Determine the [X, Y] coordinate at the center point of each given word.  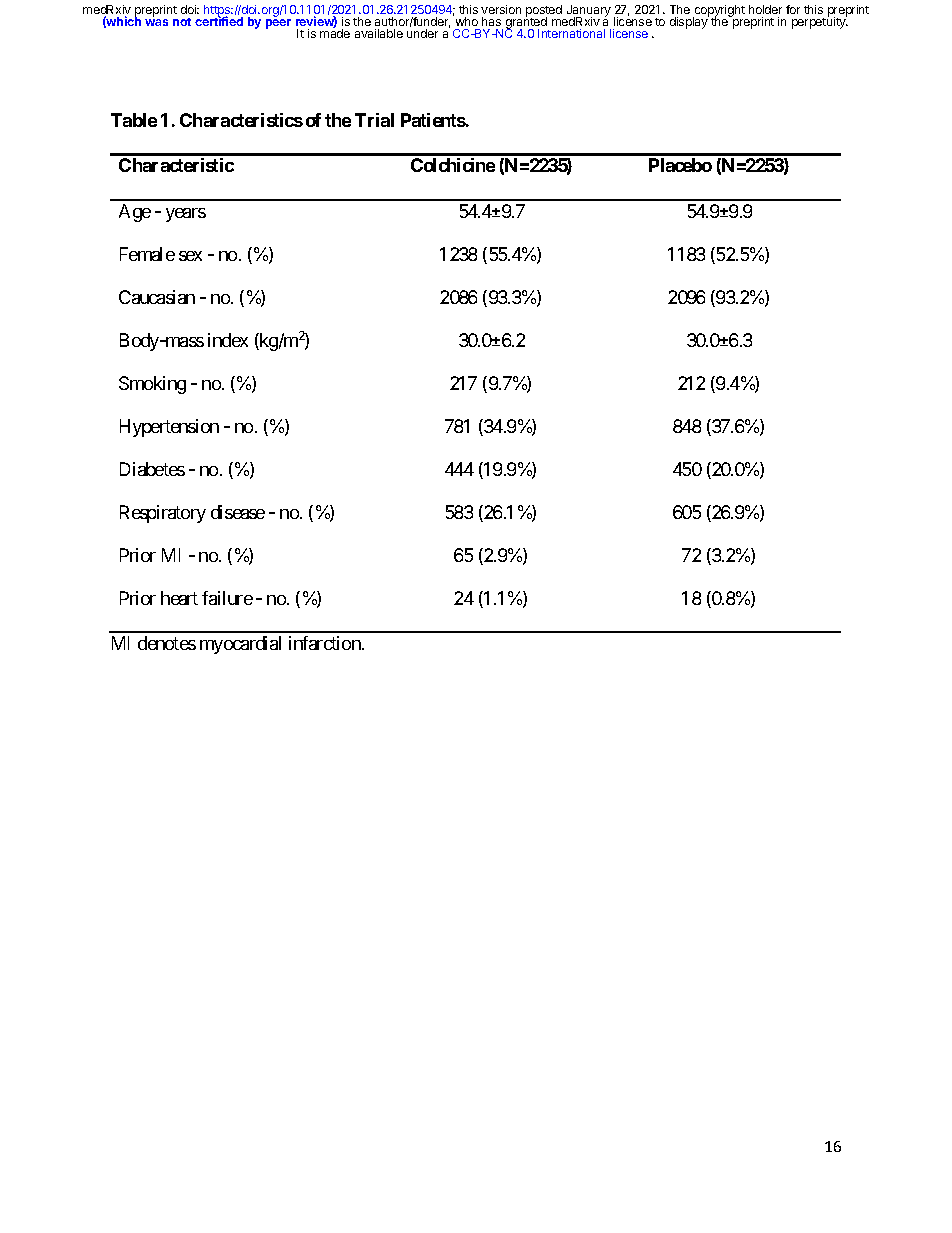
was [156, 22]
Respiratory [163, 514]
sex [190, 256]
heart [179, 598]
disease [238, 512]
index [228, 340]
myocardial [240, 645]
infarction [326, 643]
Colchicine [453, 165]
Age [135, 213]
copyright [719, 12]
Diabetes [152, 469]
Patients [433, 120]
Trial [374, 120]
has [491, 21]
